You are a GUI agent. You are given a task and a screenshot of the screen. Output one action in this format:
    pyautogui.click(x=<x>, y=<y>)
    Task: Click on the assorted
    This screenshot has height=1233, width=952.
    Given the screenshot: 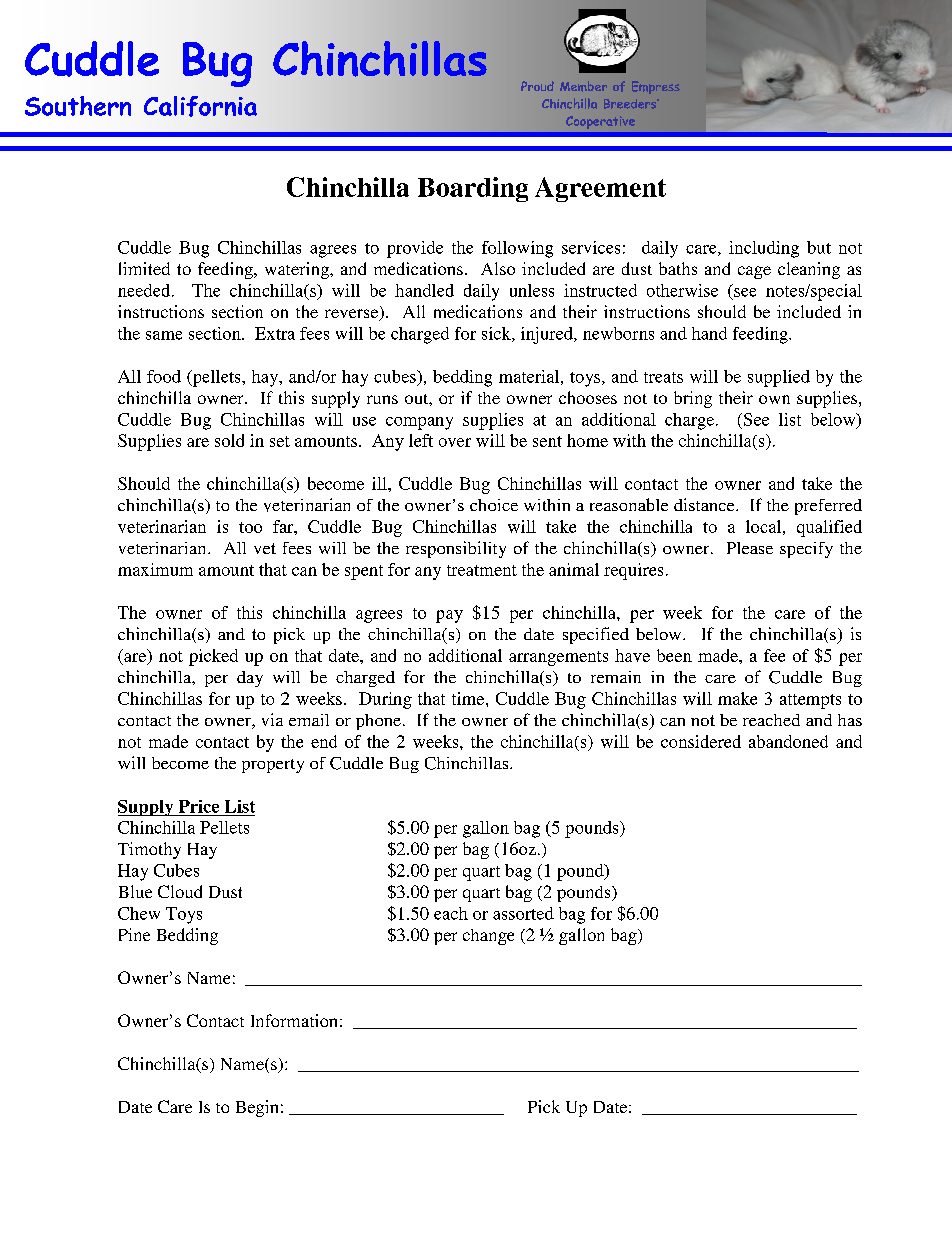 What is the action you would take?
    pyautogui.click(x=523, y=913)
